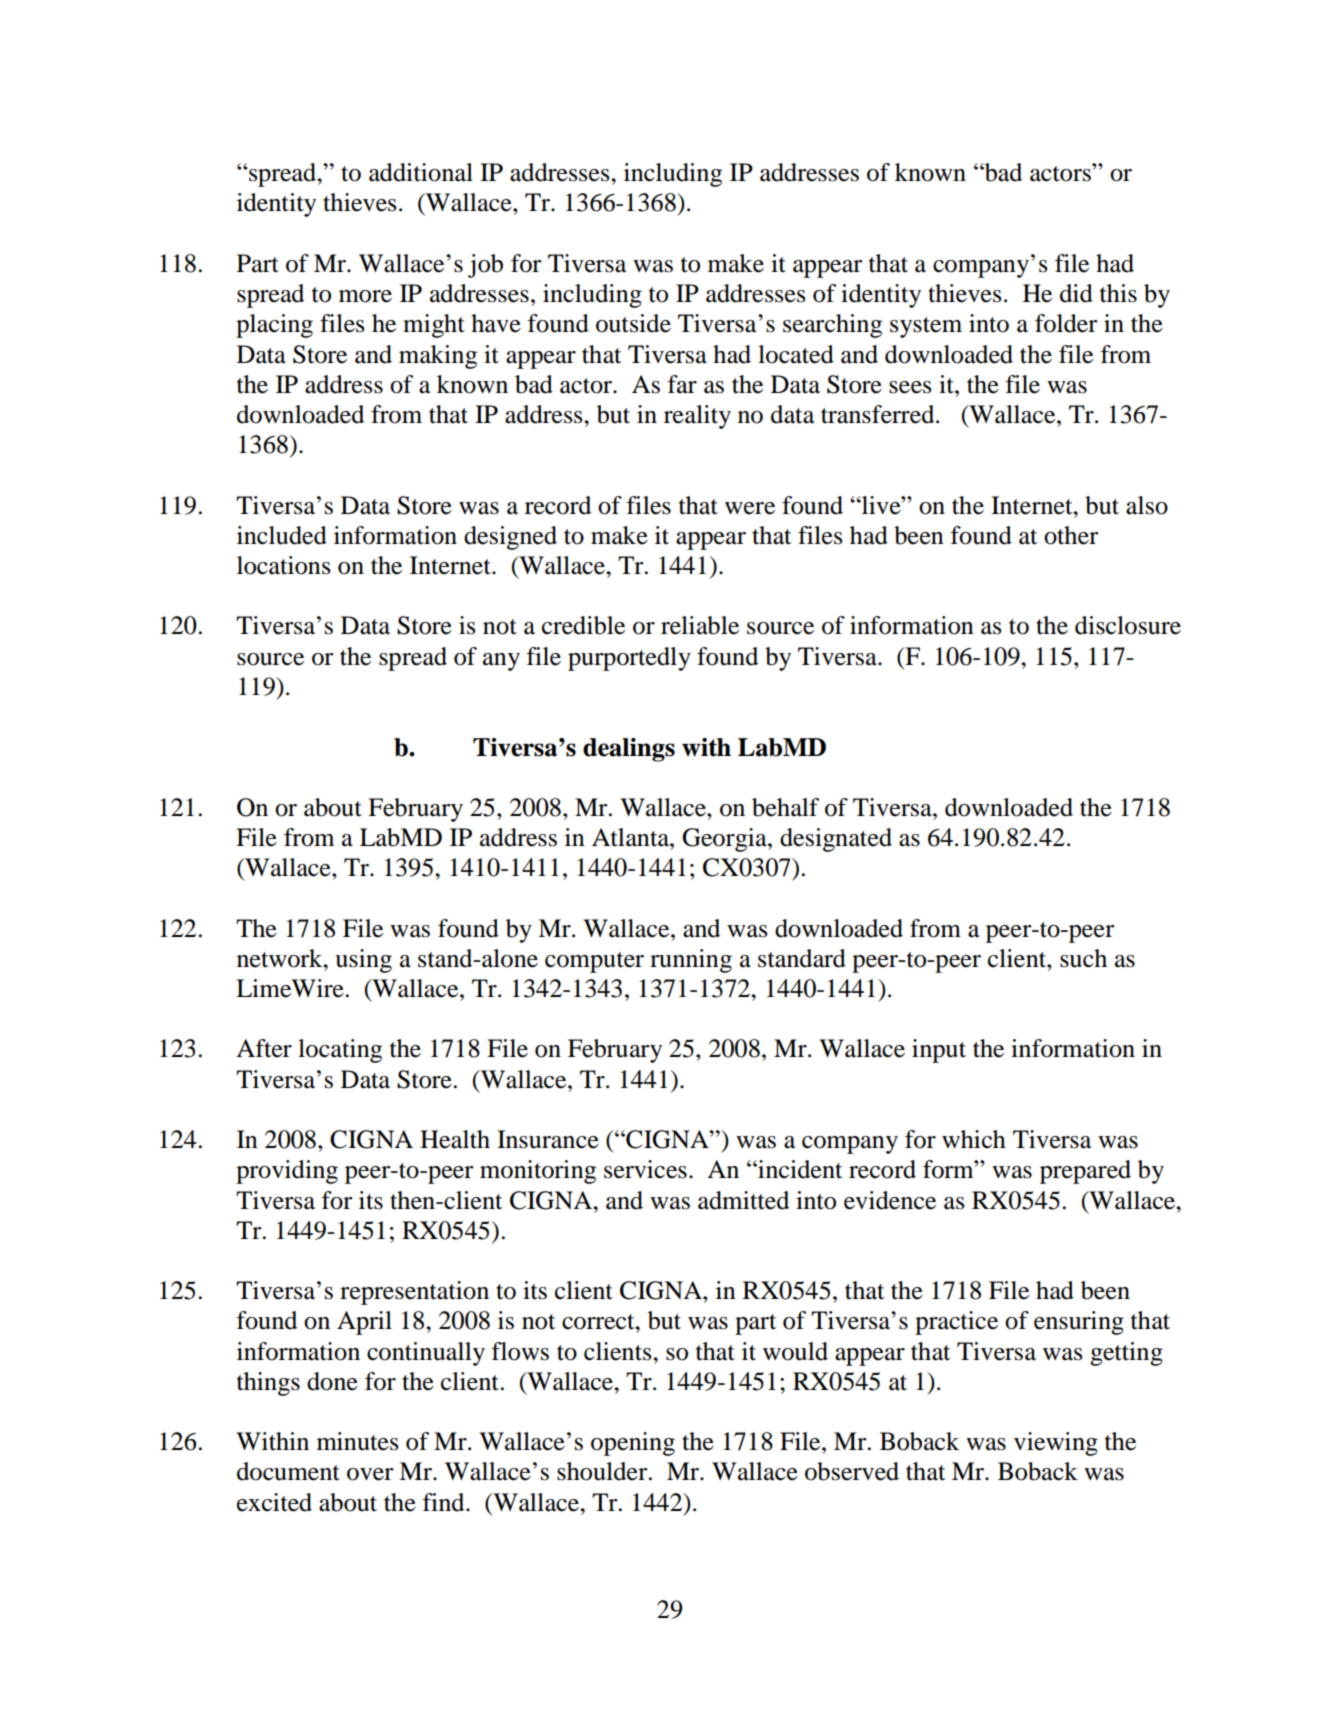 This image has height=1734, width=1340. Describe the element at coordinates (633, 1444) in the image. I see `opening` at that location.
